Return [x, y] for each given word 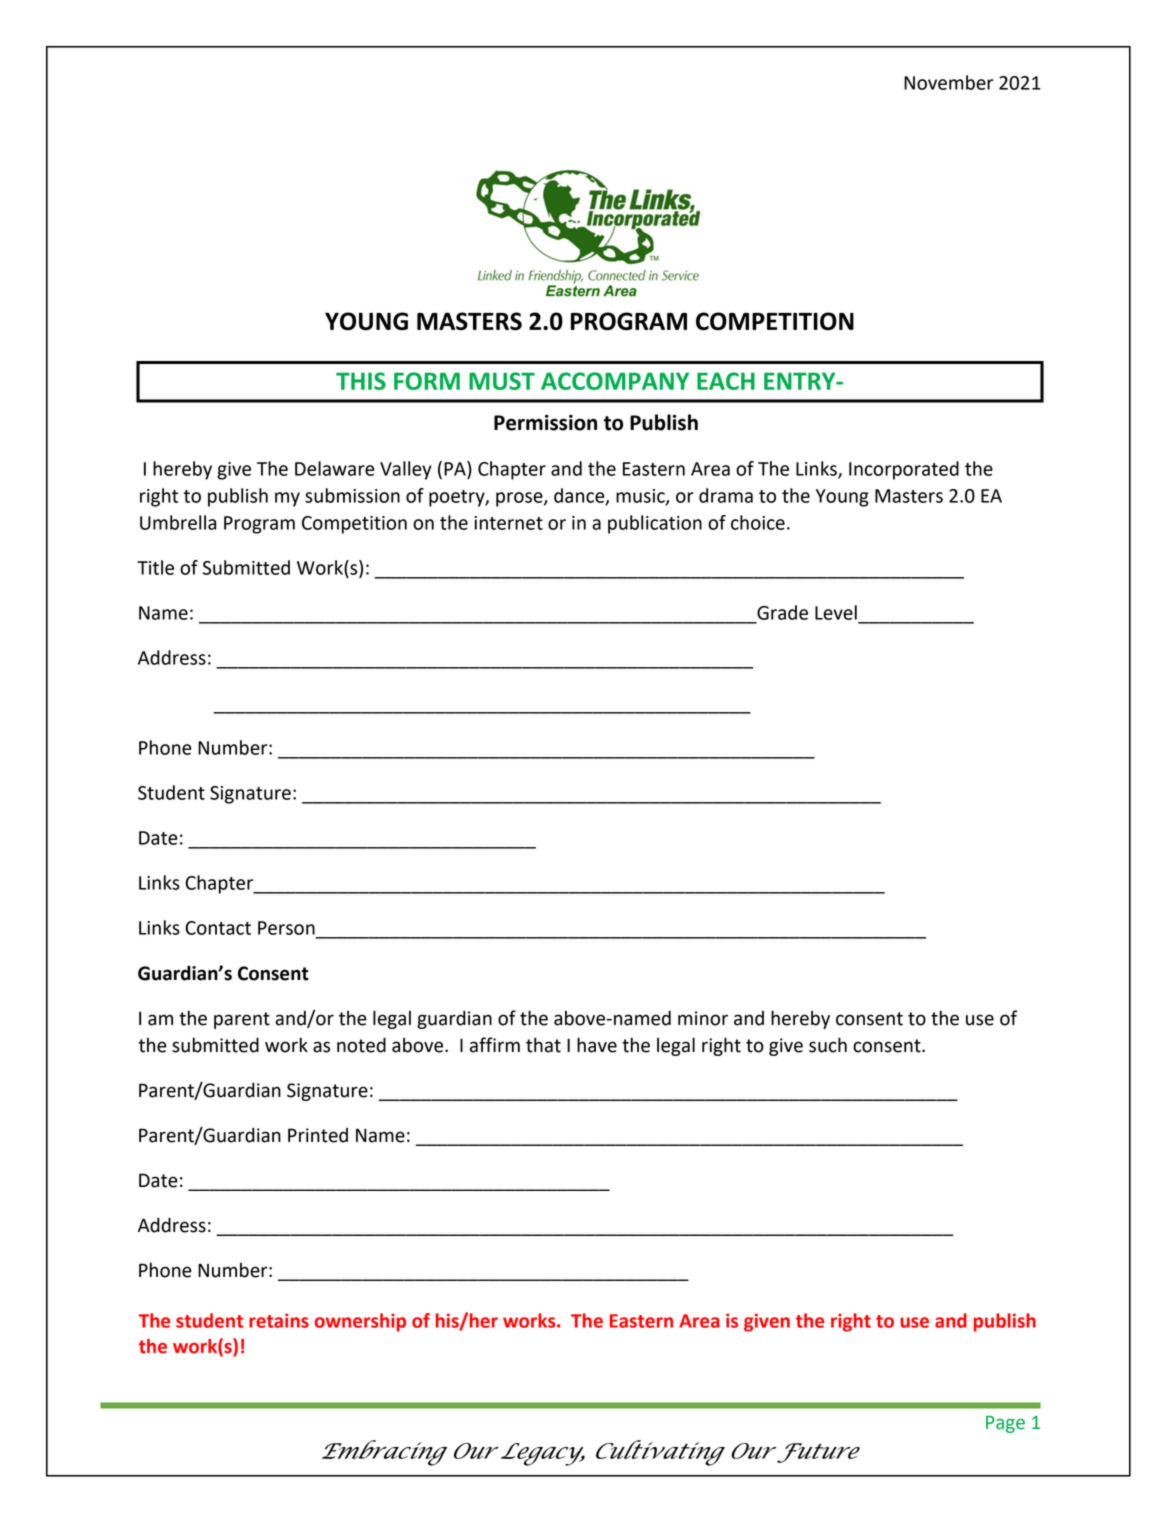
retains [279, 1320]
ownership [360, 1322]
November [949, 82]
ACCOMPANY [615, 381]
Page [1005, 1424]
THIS [361, 381]
